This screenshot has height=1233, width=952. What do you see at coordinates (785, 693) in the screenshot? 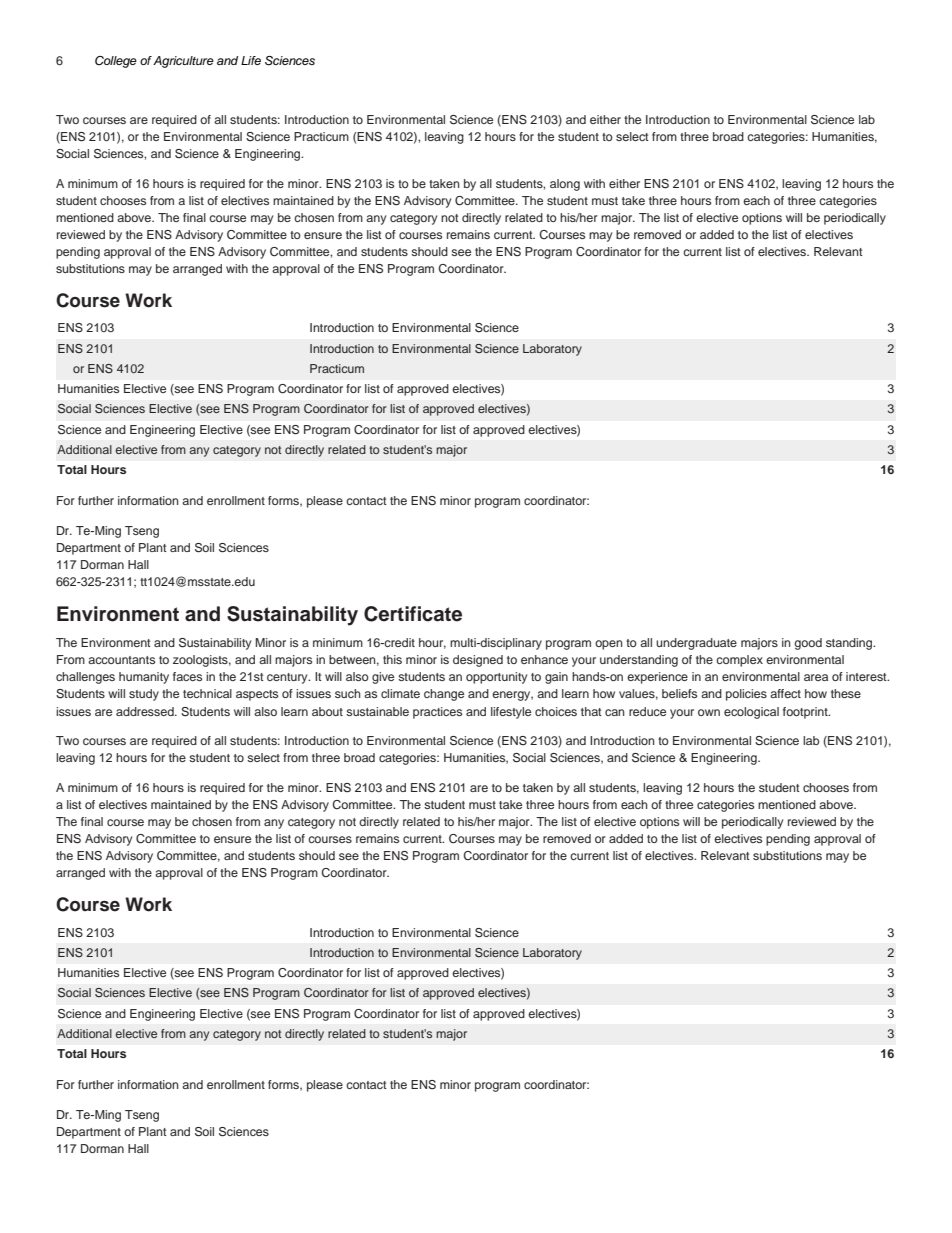
I see `affect` at bounding box center [785, 693].
